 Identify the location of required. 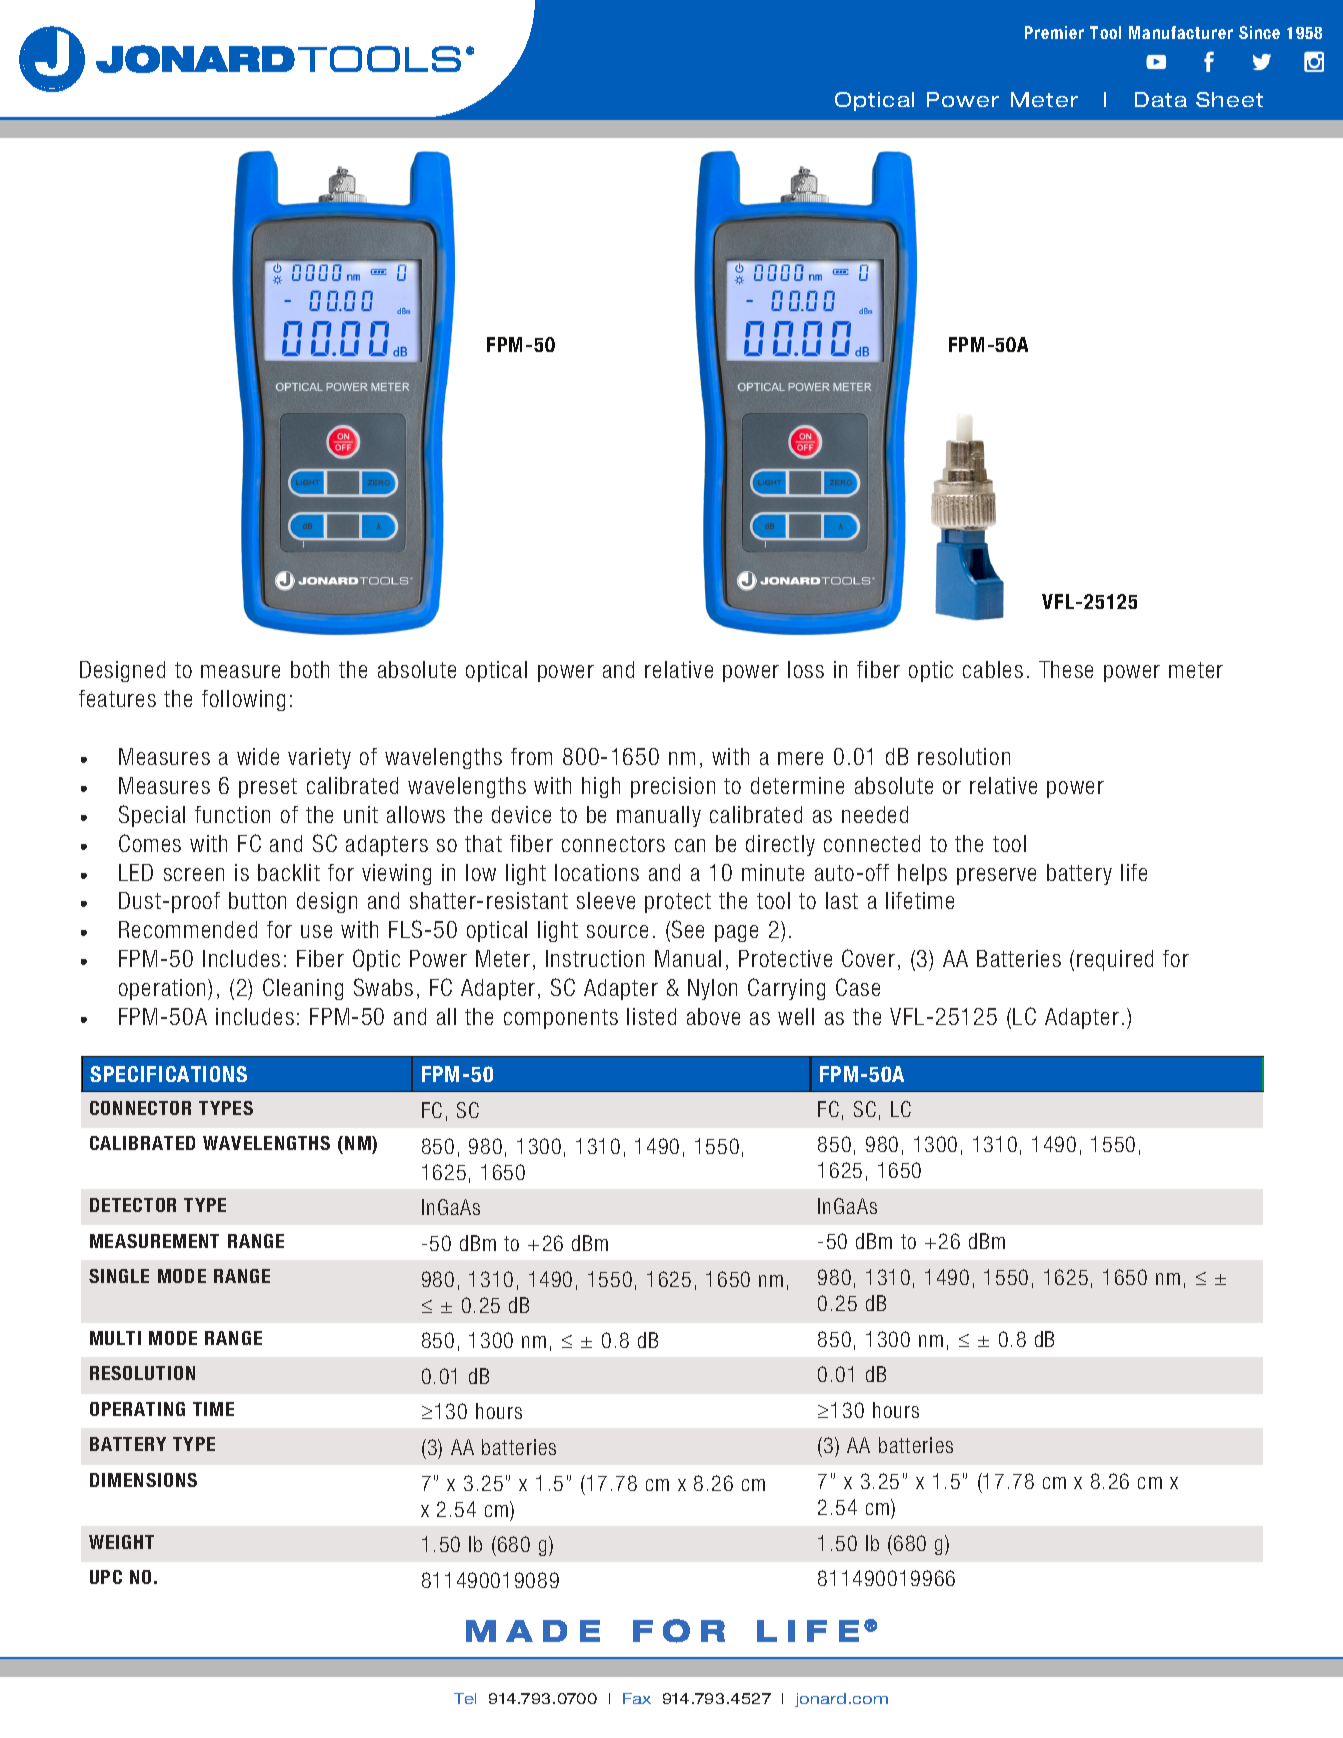
(1115, 960).
